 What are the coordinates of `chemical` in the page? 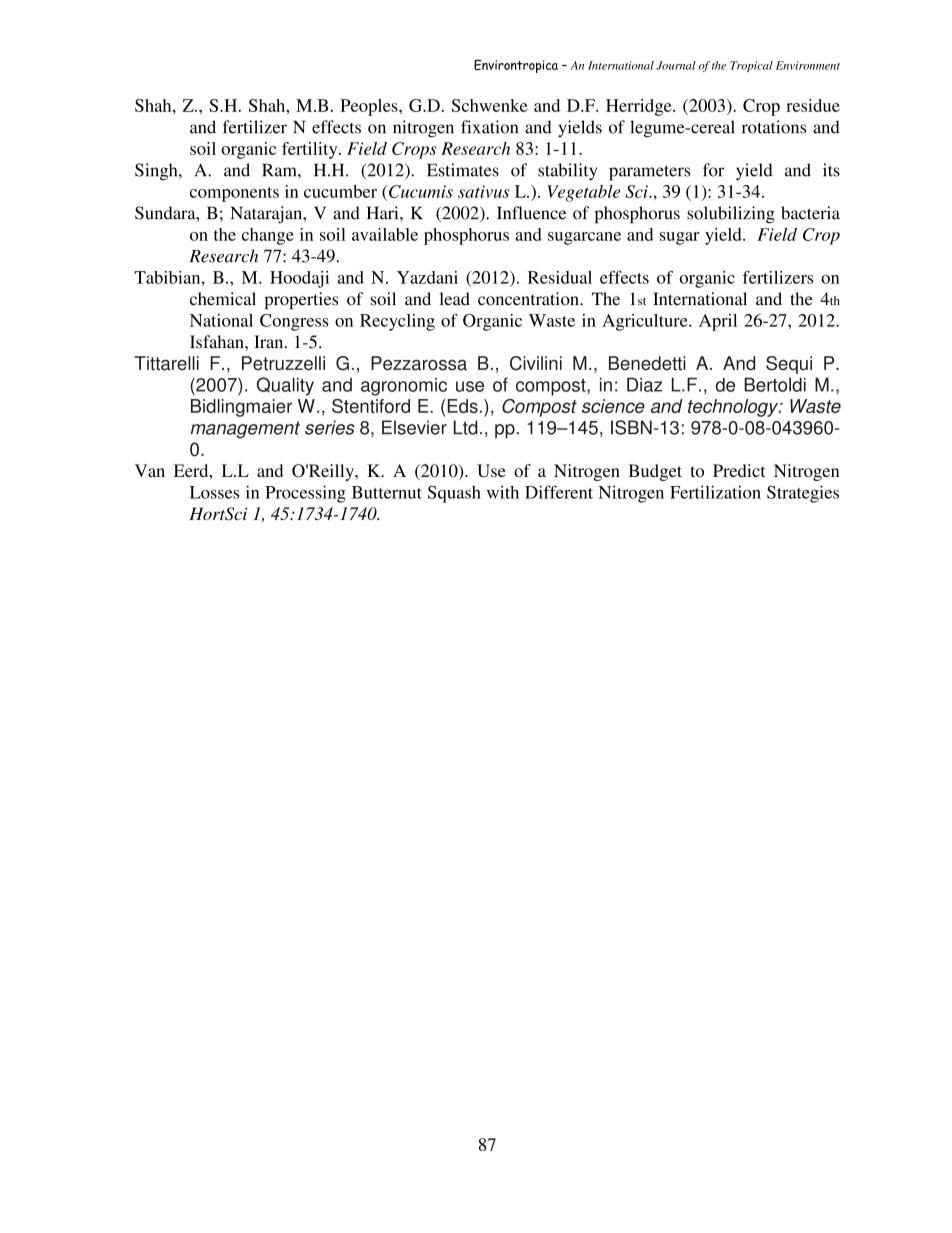 It's located at (223, 299).
